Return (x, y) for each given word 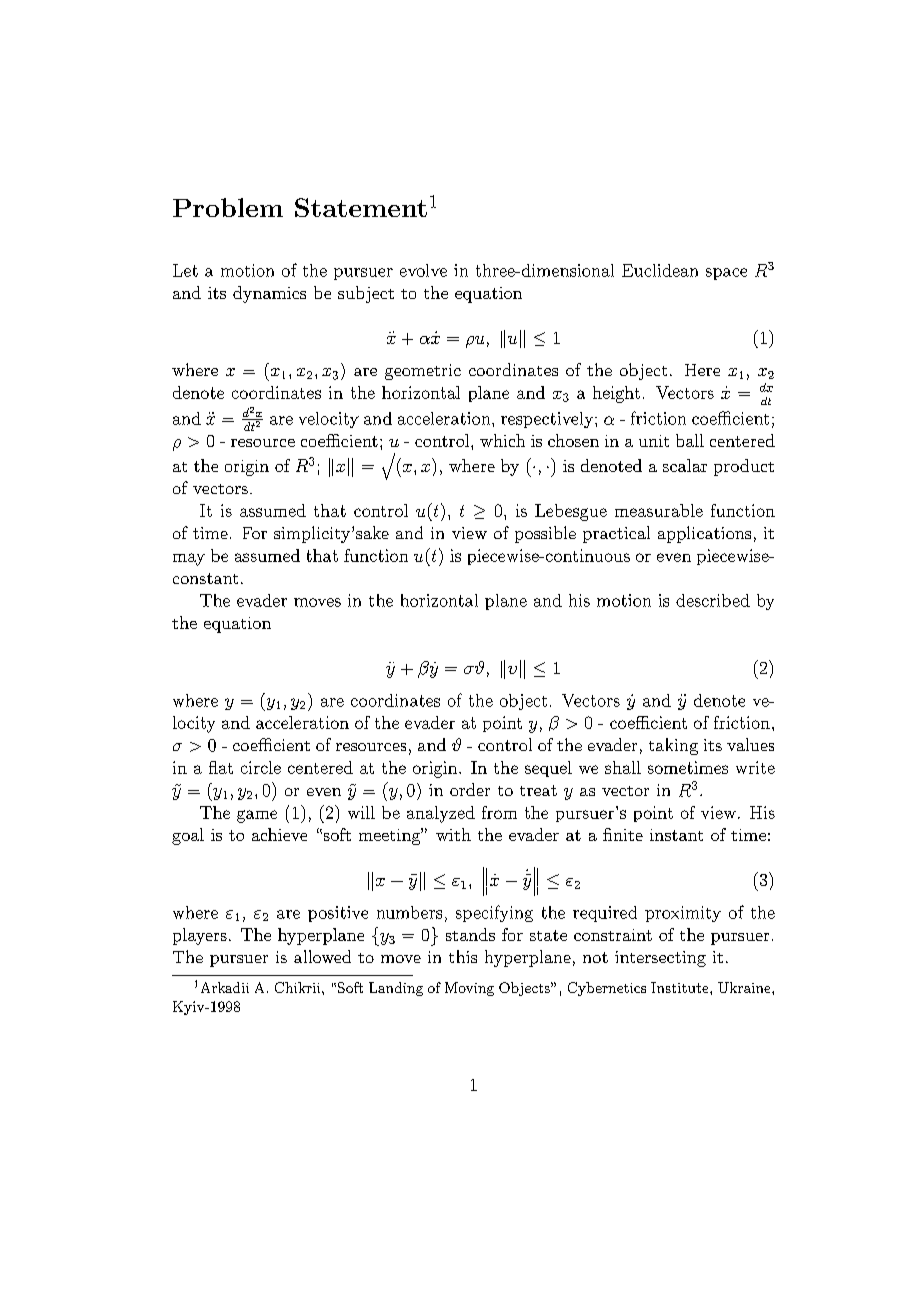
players (200, 936)
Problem (228, 207)
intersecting (660, 959)
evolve (423, 270)
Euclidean (660, 270)
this (463, 956)
